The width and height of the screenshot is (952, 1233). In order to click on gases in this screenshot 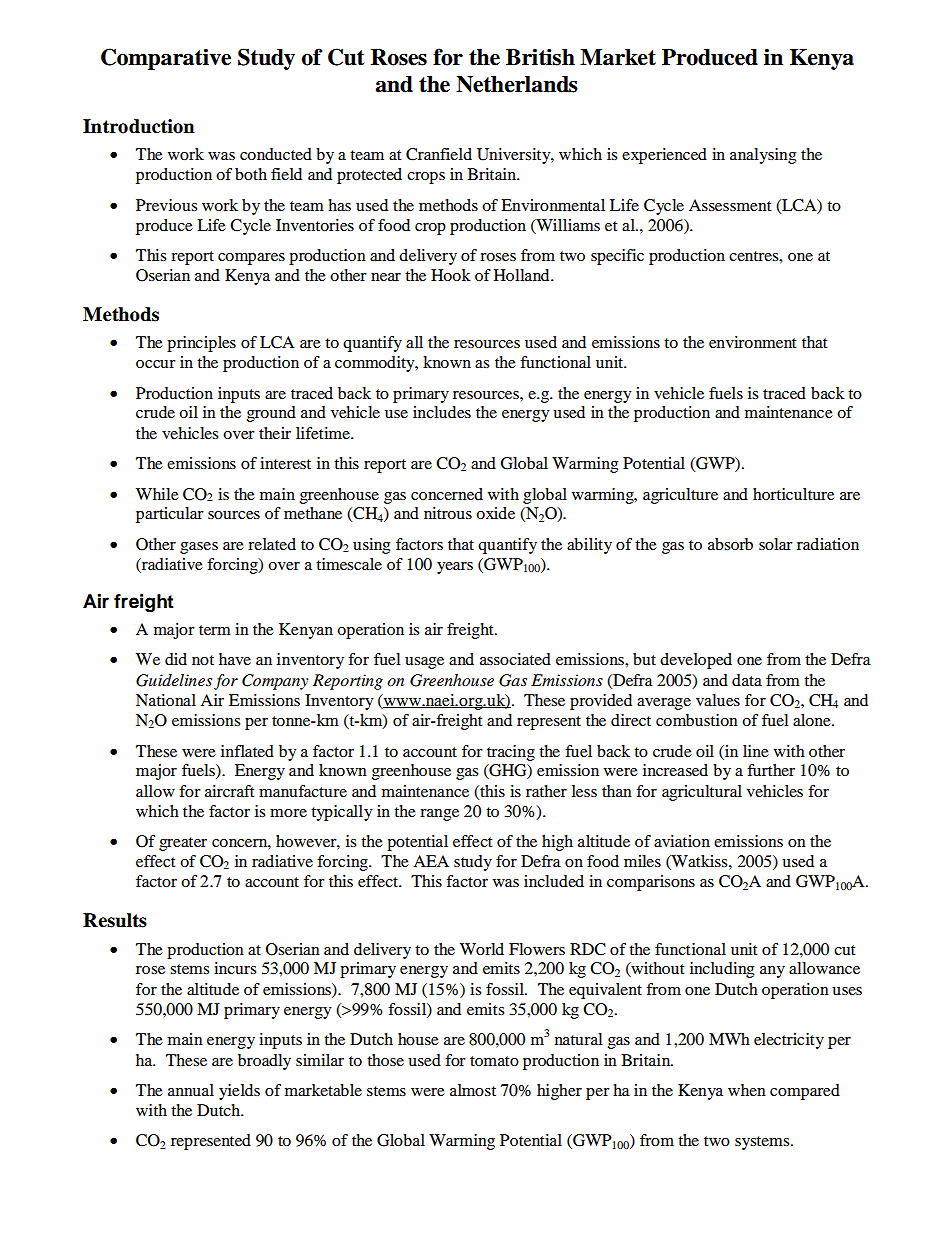, I will do `click(199, 548)`.
